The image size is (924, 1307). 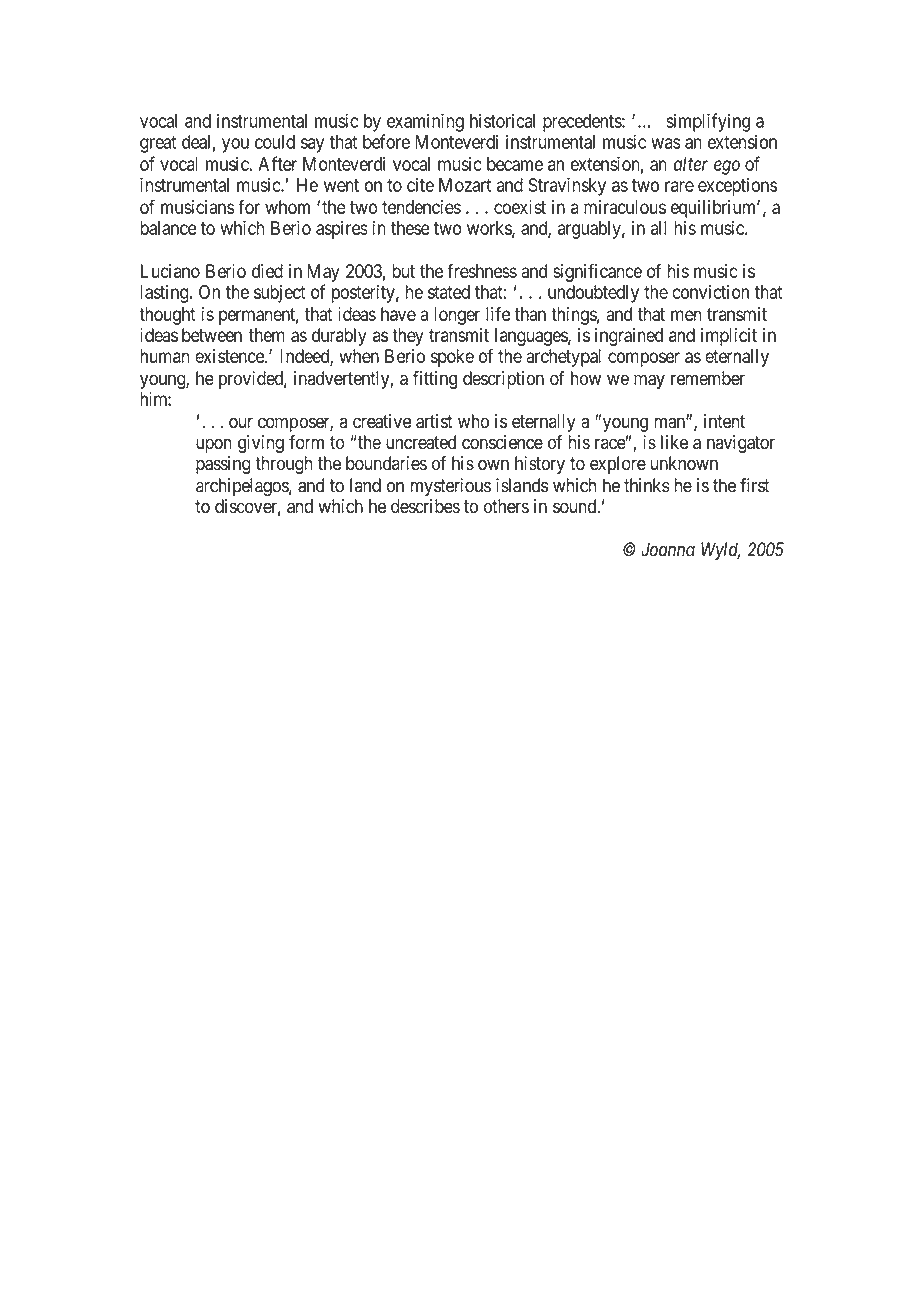 What do you see at coordinates (710, 292) in the screenshot?
I see `conviction` at bounding box center [710, 292].
